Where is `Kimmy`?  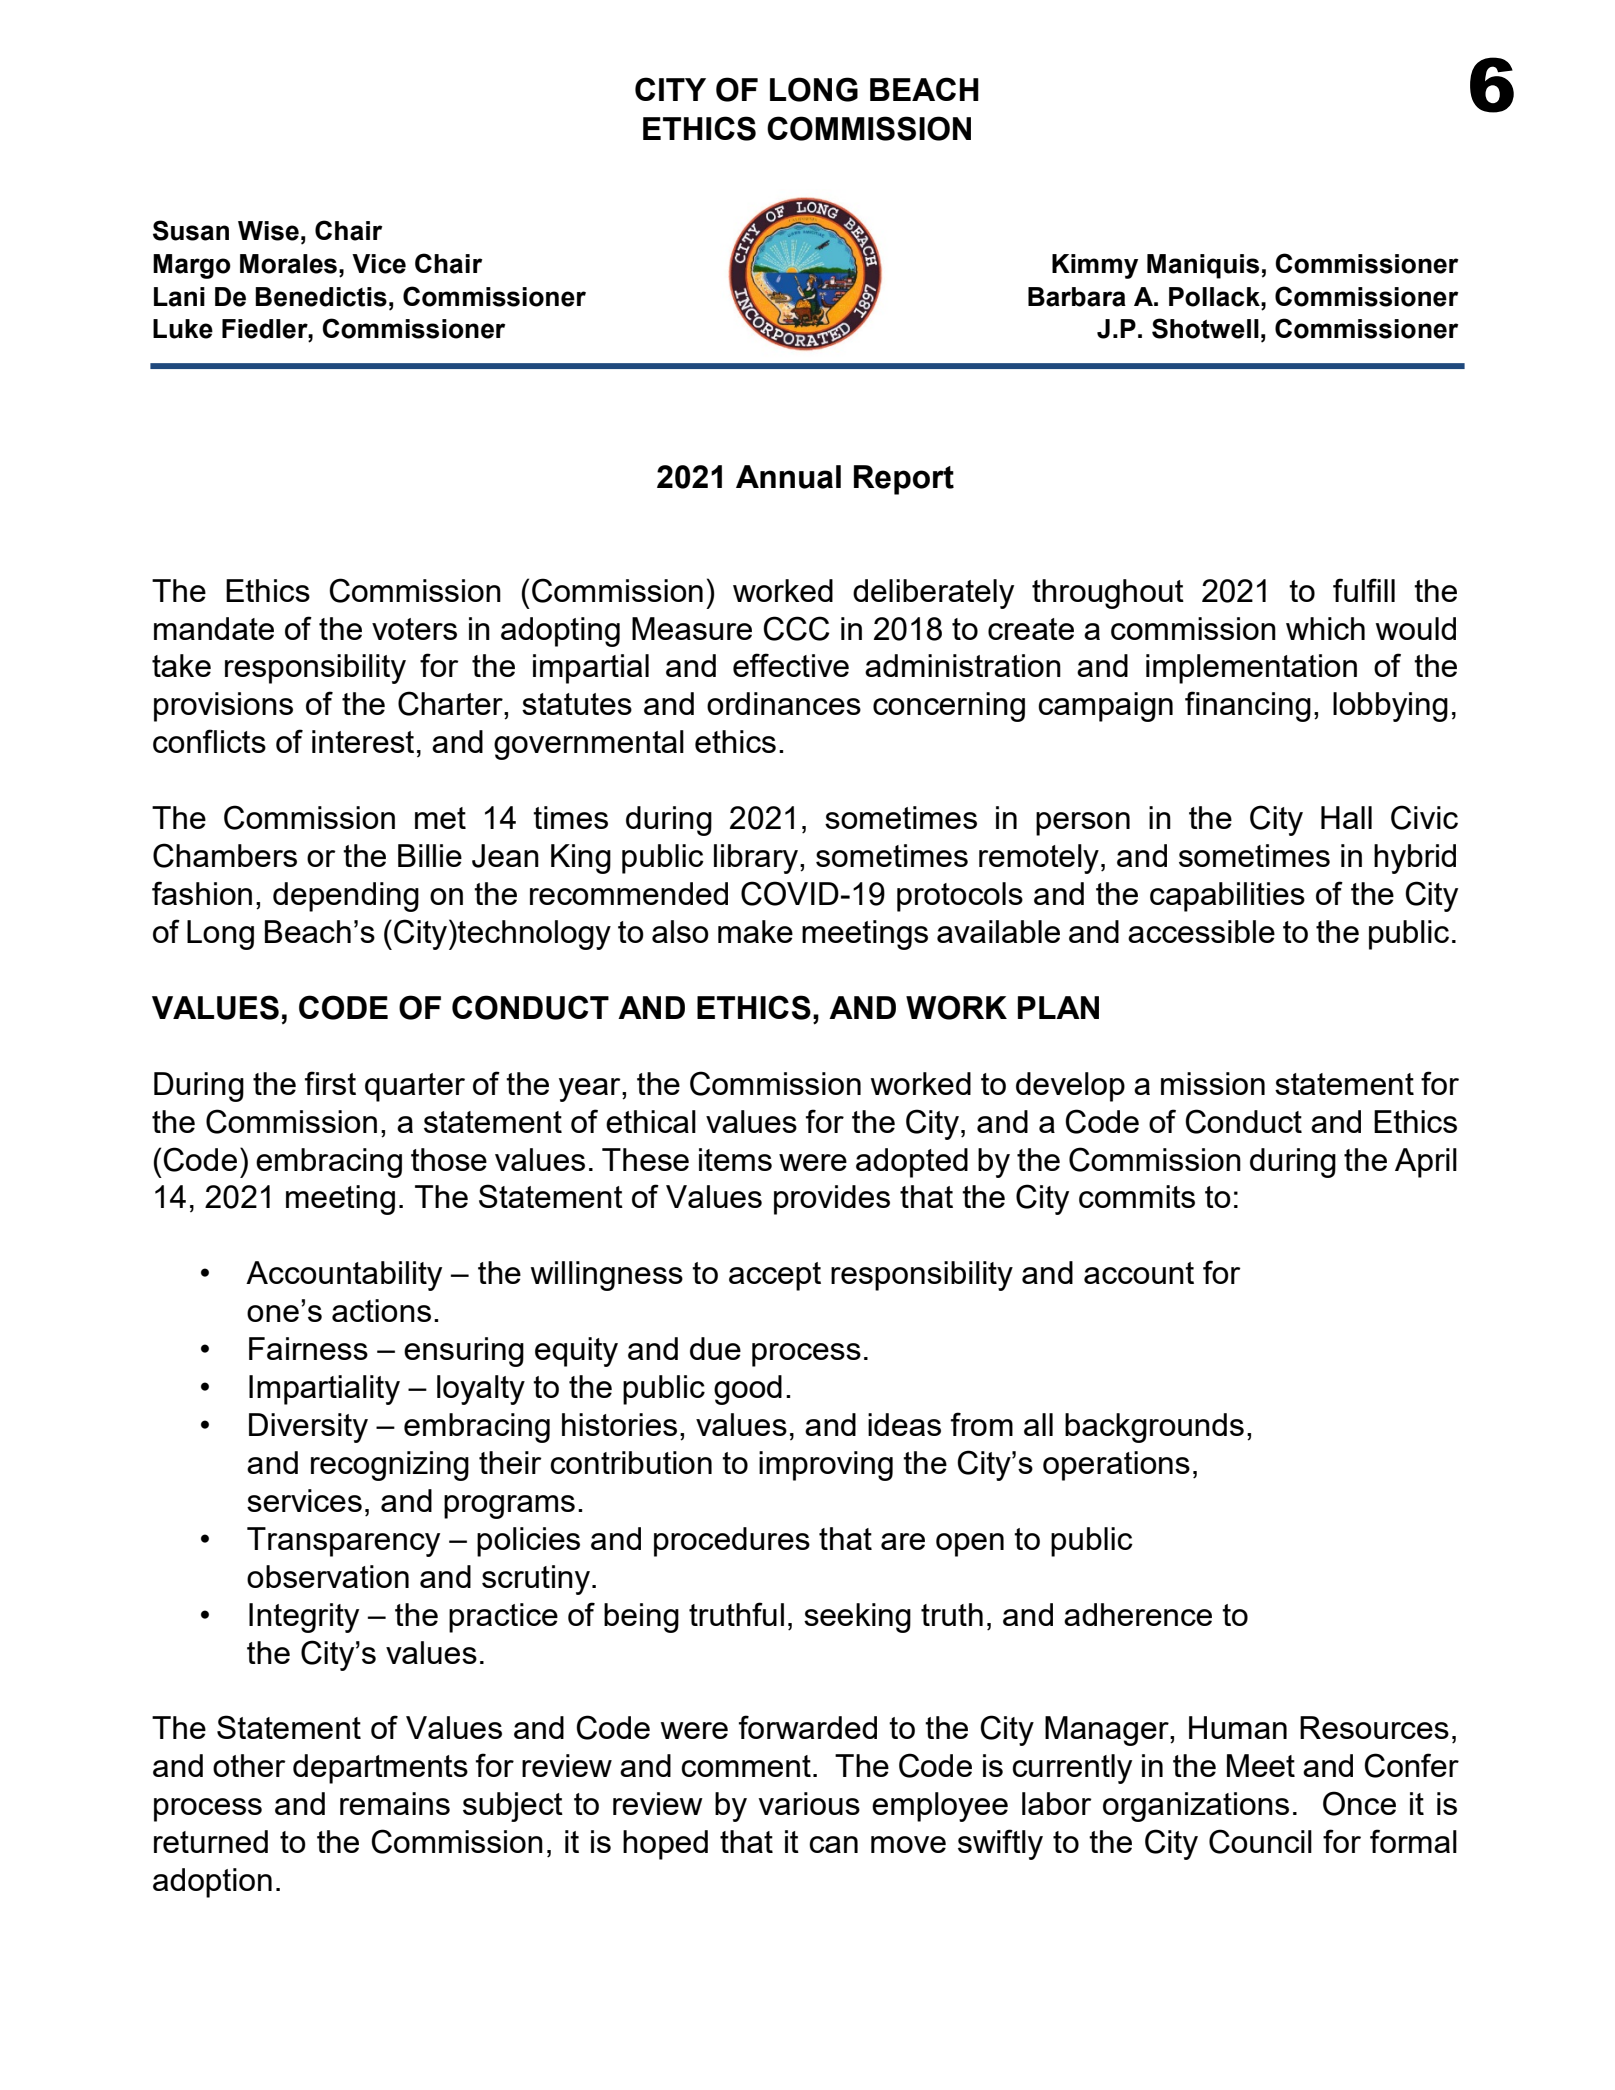 Kimmy is located at coordinates (1095, 266).
